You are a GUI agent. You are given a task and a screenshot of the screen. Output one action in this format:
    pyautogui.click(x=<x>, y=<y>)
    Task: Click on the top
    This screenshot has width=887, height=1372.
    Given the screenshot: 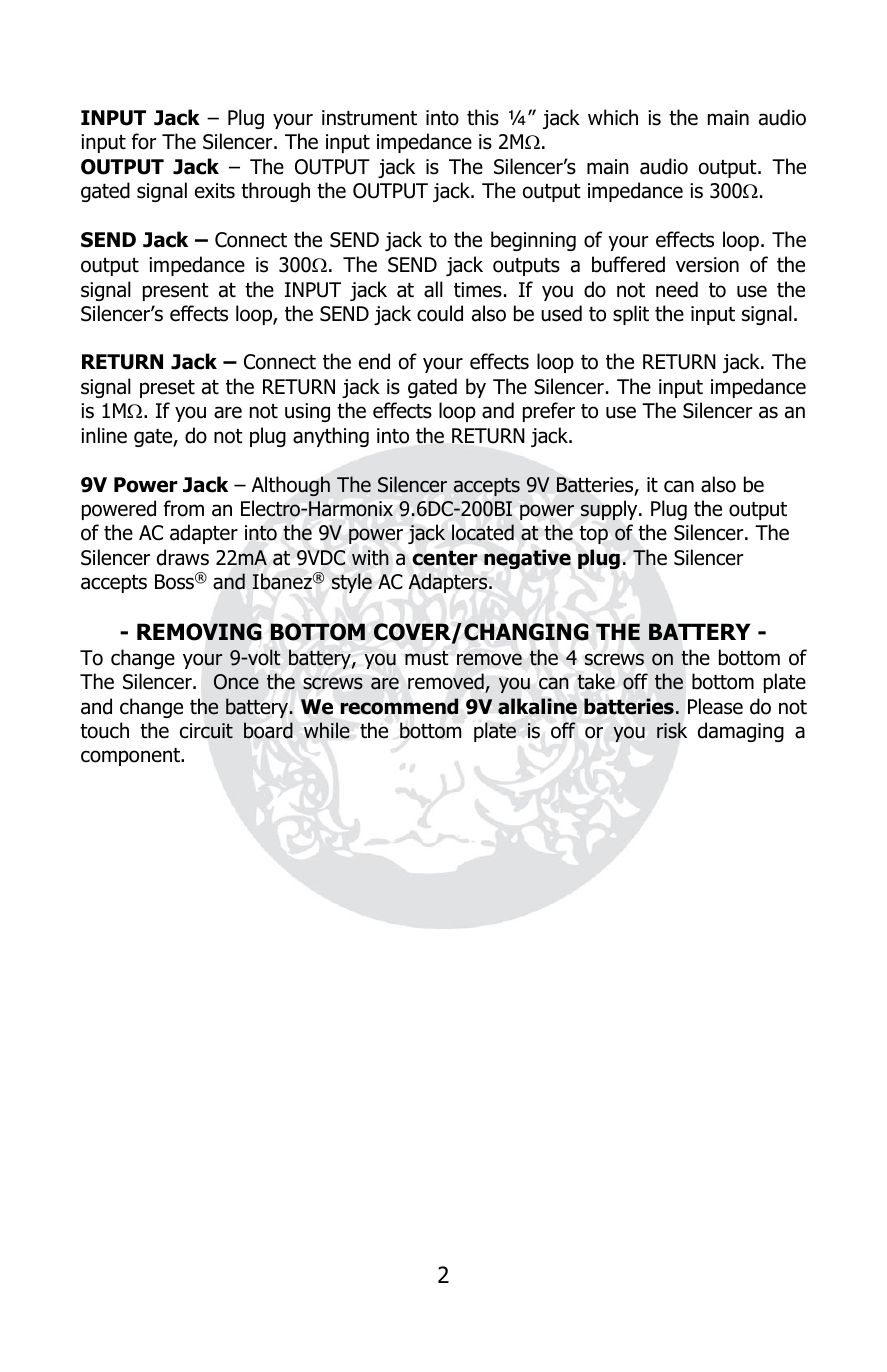 What is the action you would take?
    pyautogui.click(x=593, y=535)
